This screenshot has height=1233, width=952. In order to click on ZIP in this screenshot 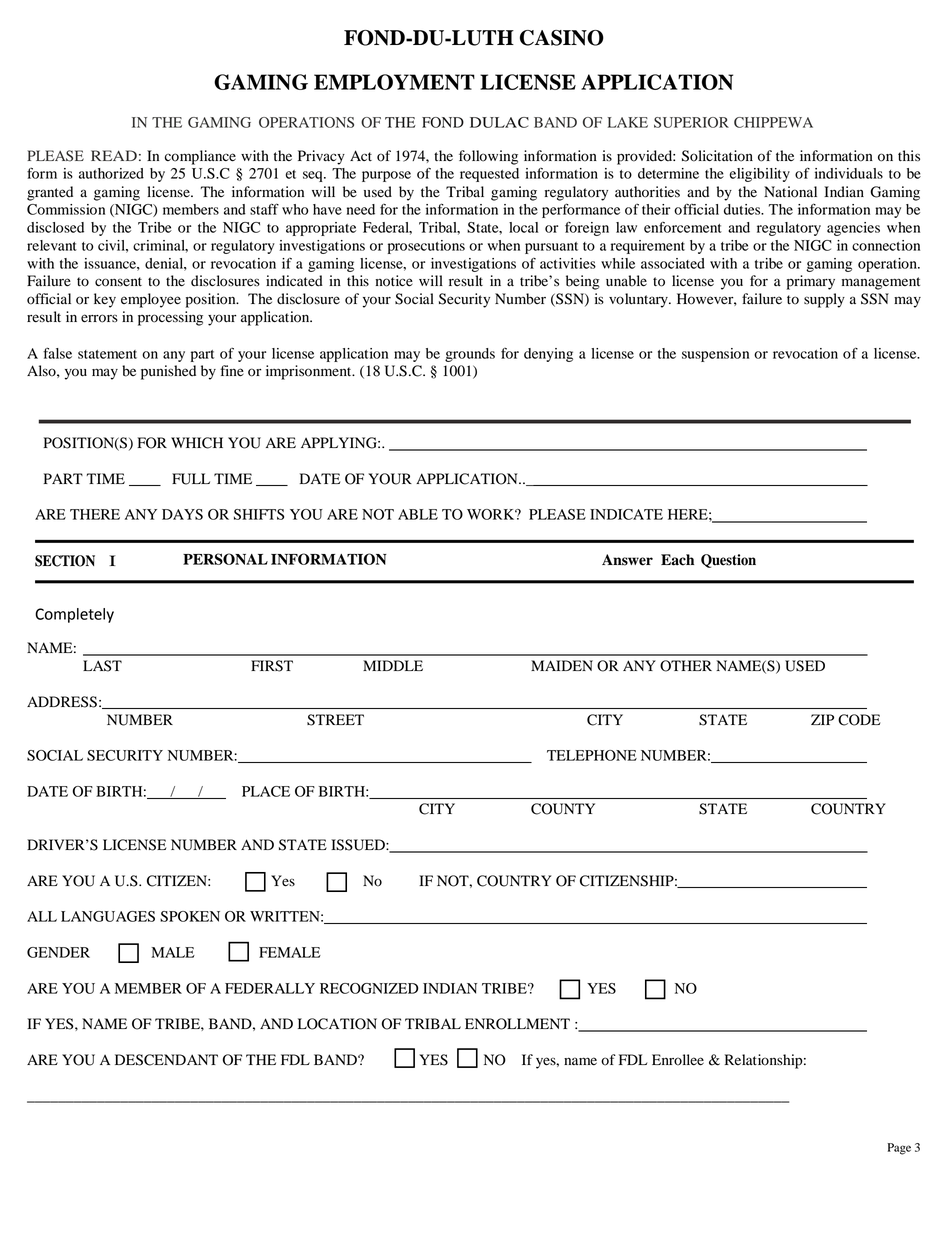, I will do `click(822, 719)`.
